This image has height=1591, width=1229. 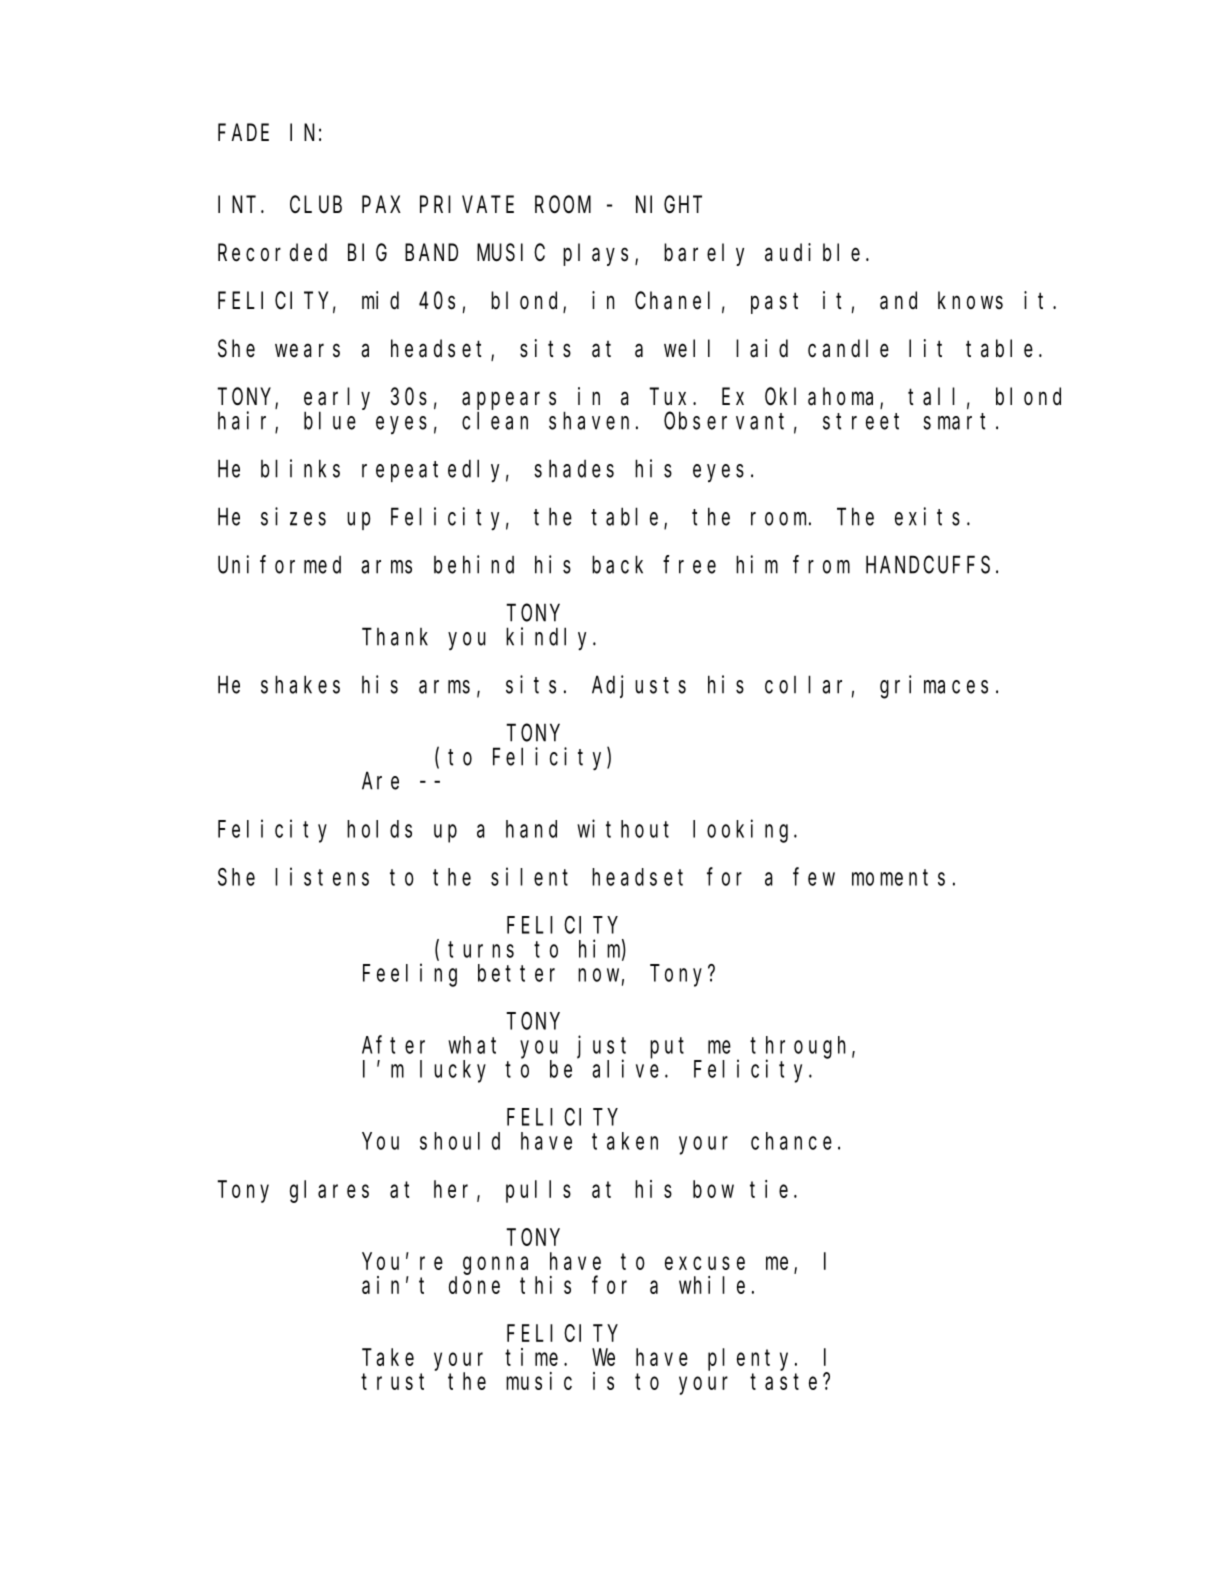 What do you see at coordinates (617, 565) in the image?
I see `back` at bounding box center [617, 565].
